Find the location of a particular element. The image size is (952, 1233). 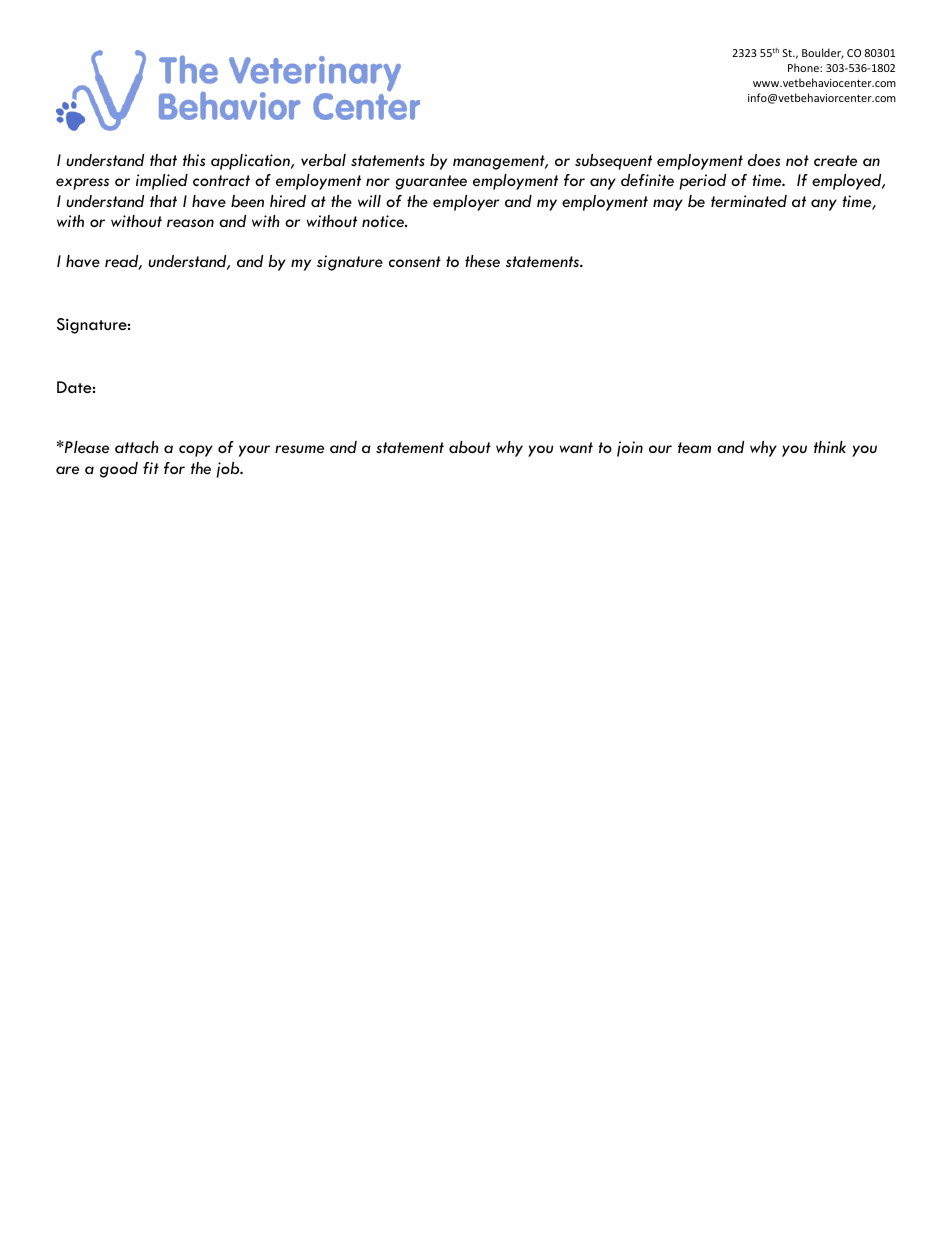

may is located at coordinates (668, 205).
